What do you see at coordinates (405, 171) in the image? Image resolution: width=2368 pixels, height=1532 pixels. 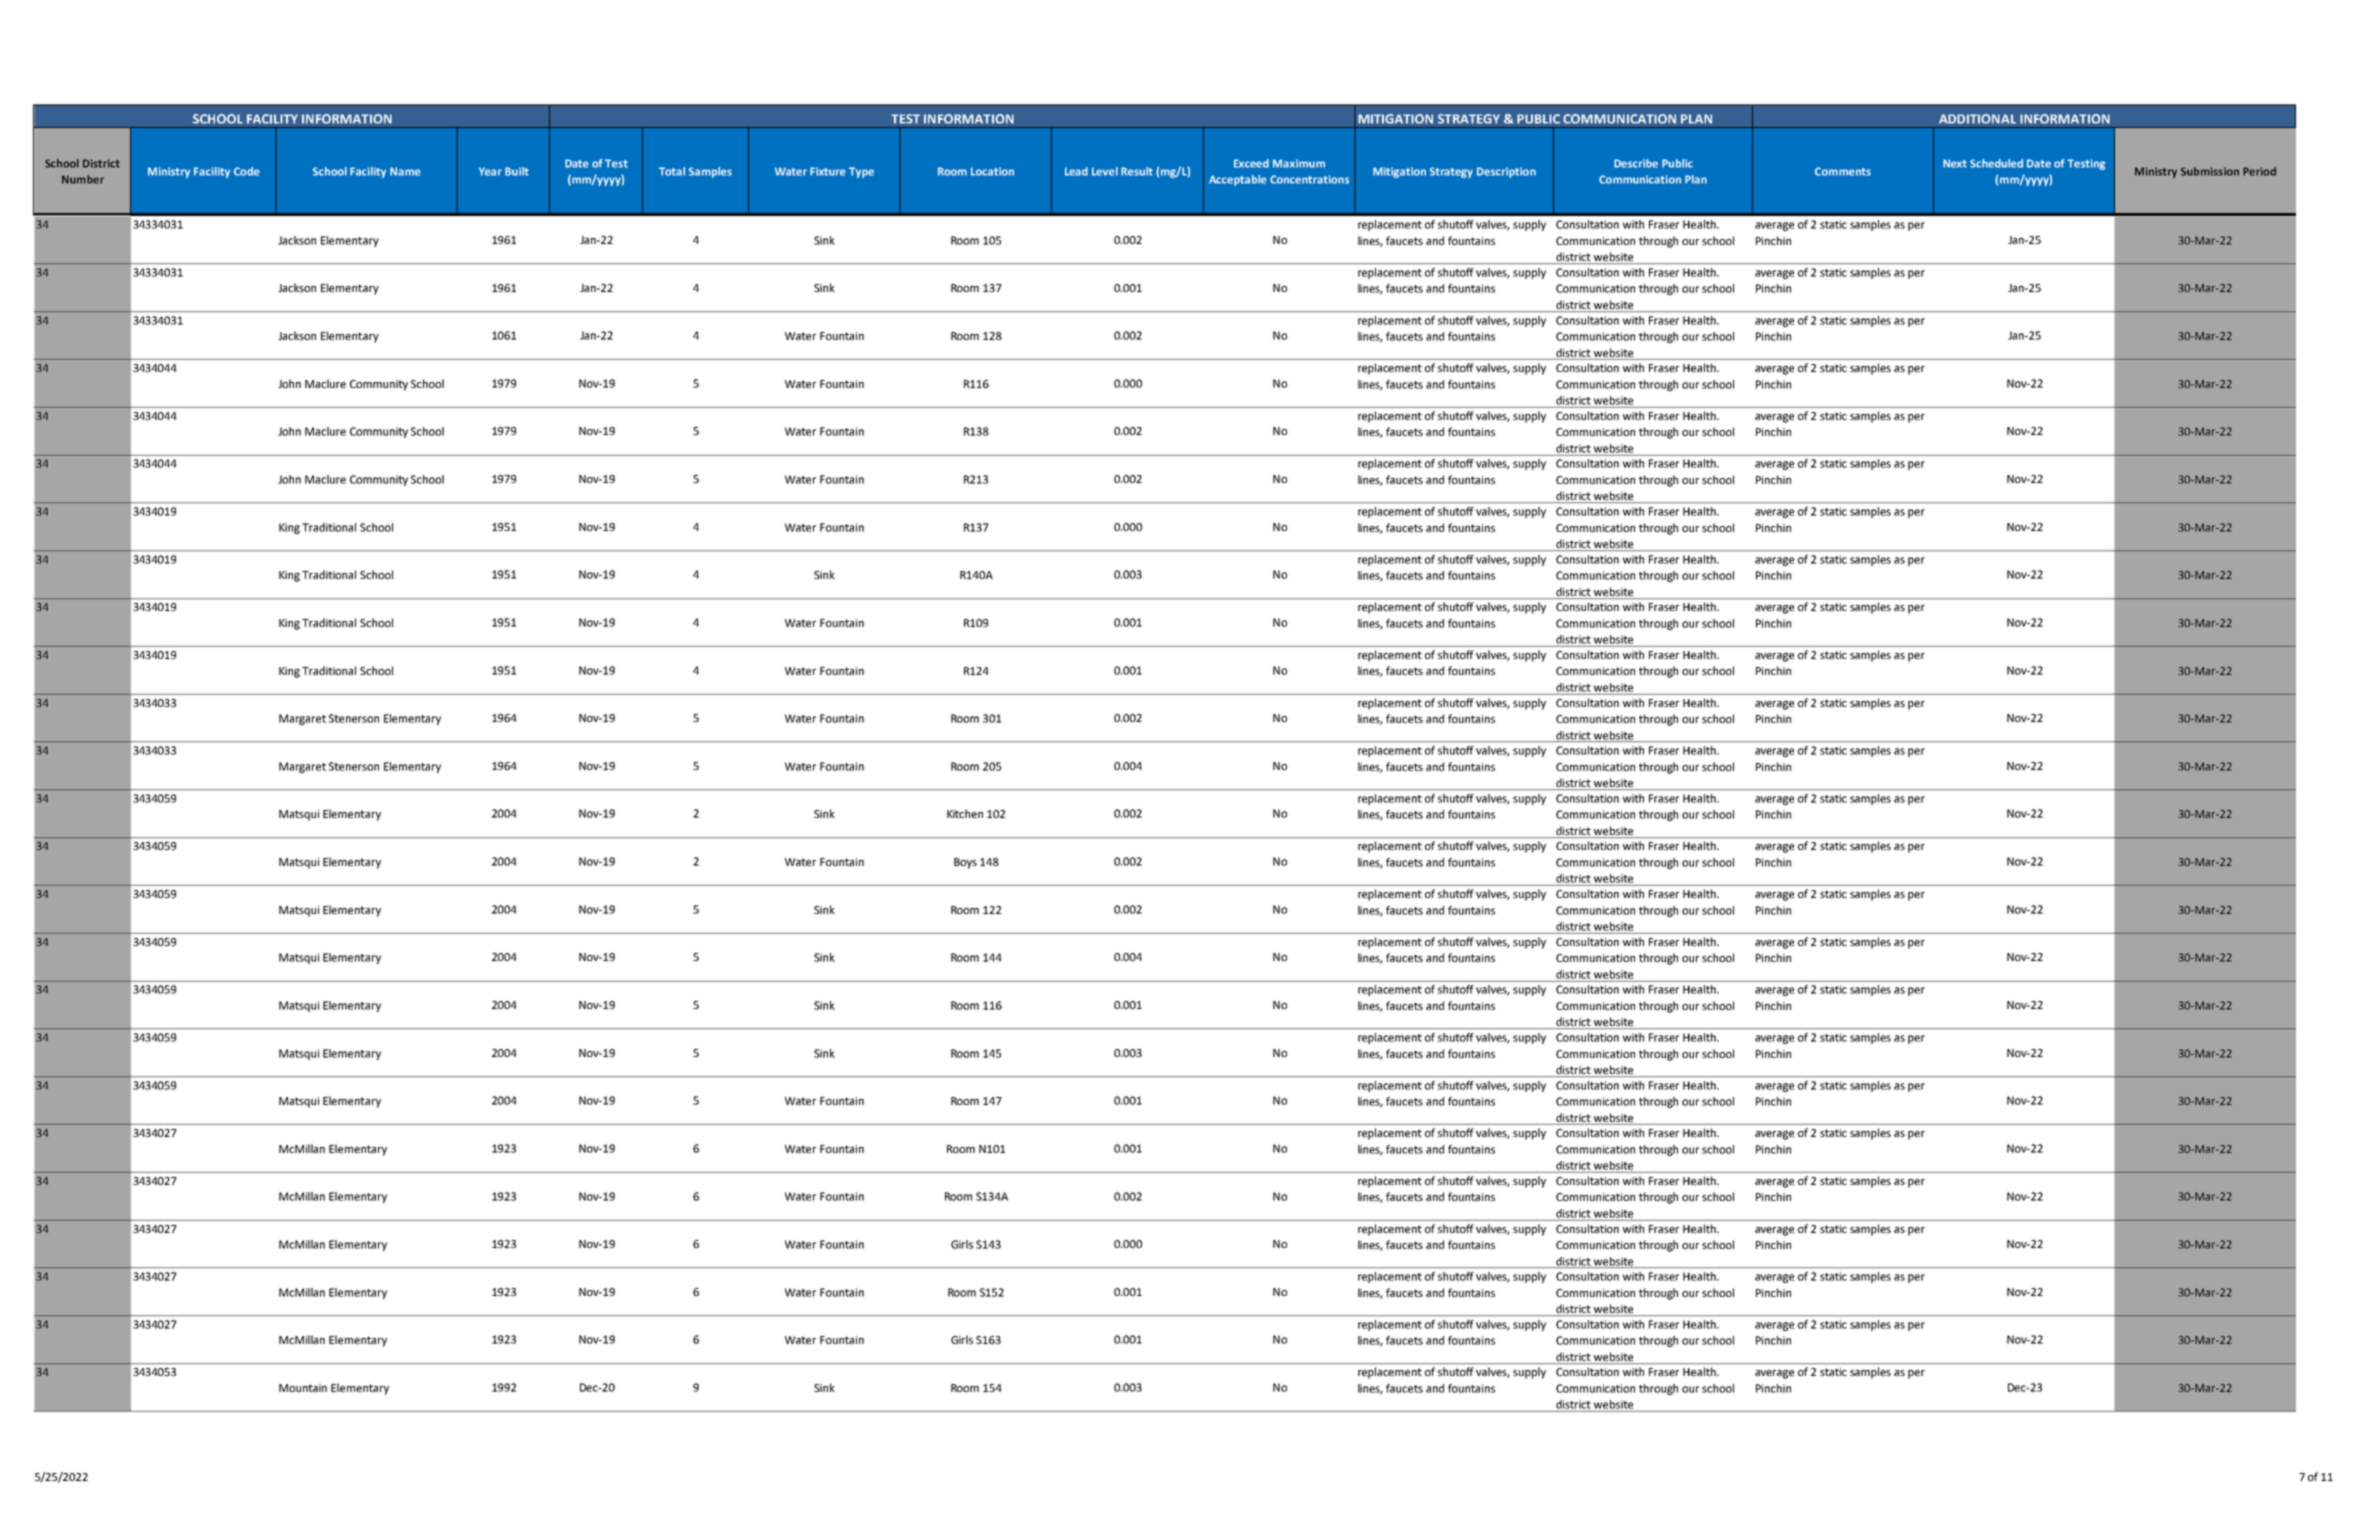 I see `Name` at bounding box center [405, 171].
